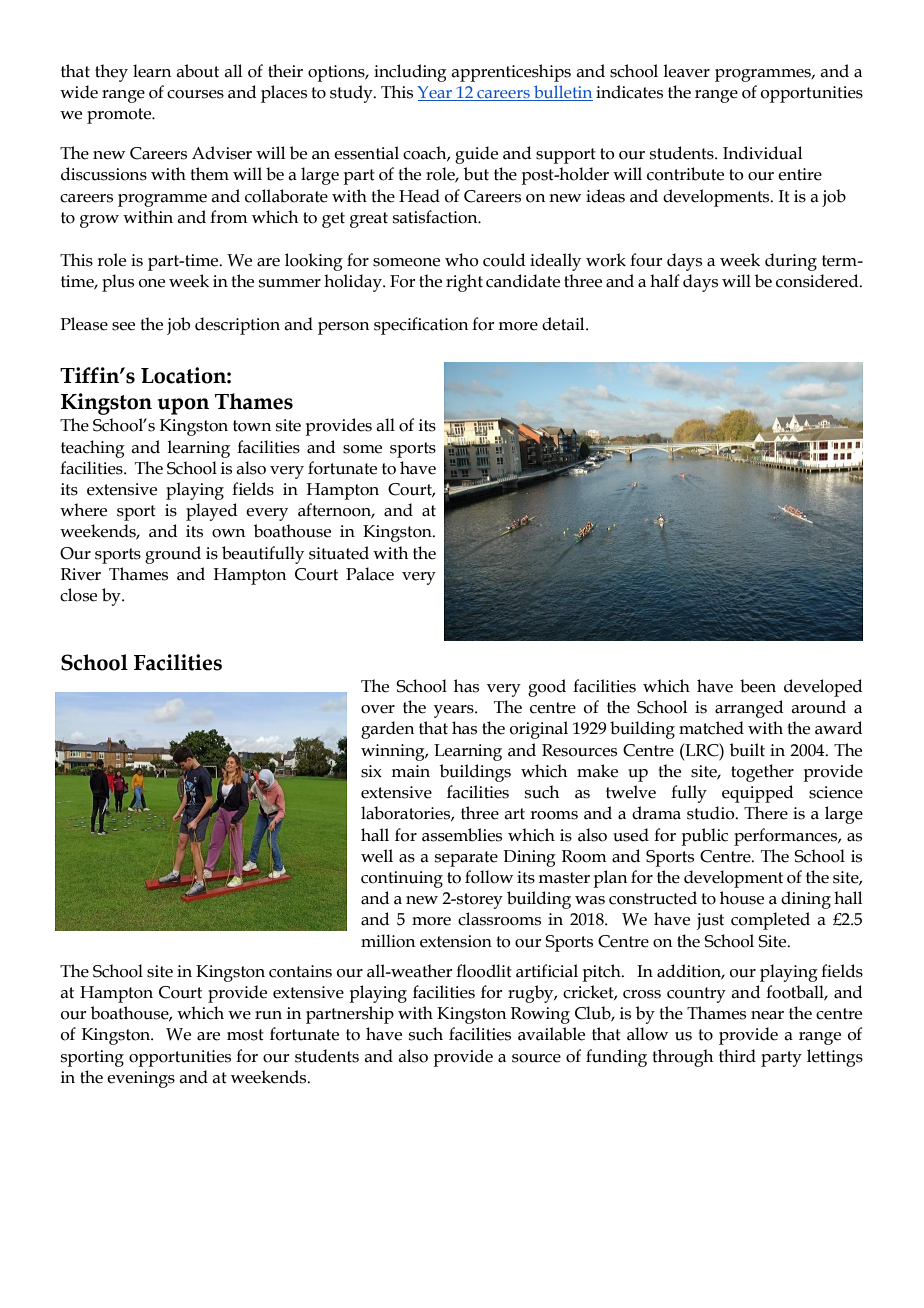 This screenshot has height=1308, width=924. I want to click on detail, so click(564, 324).
